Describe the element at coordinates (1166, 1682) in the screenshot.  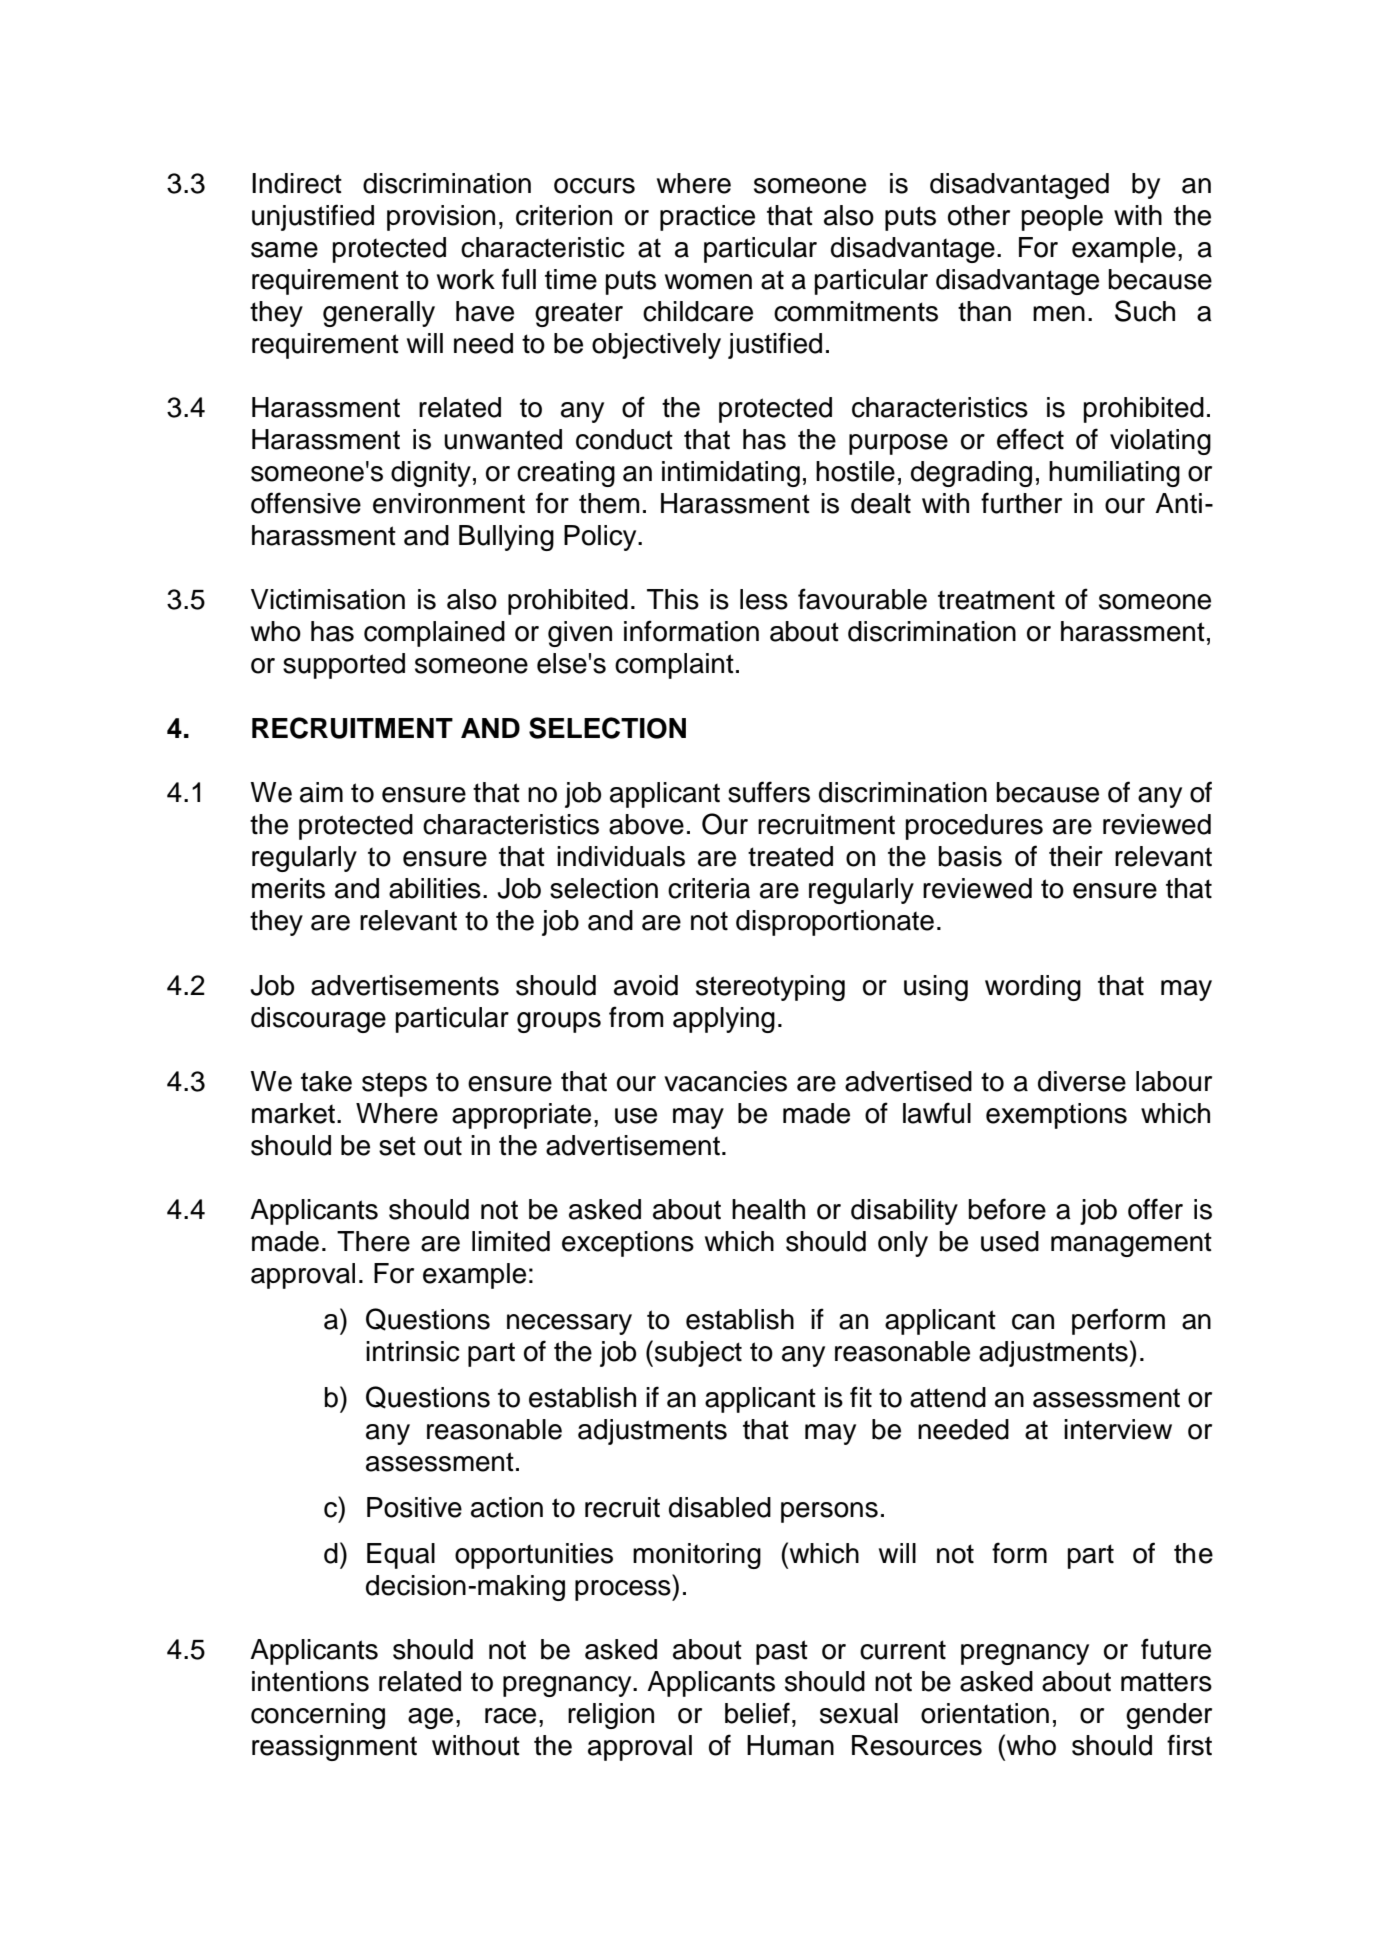
I see `matters` at that location.
